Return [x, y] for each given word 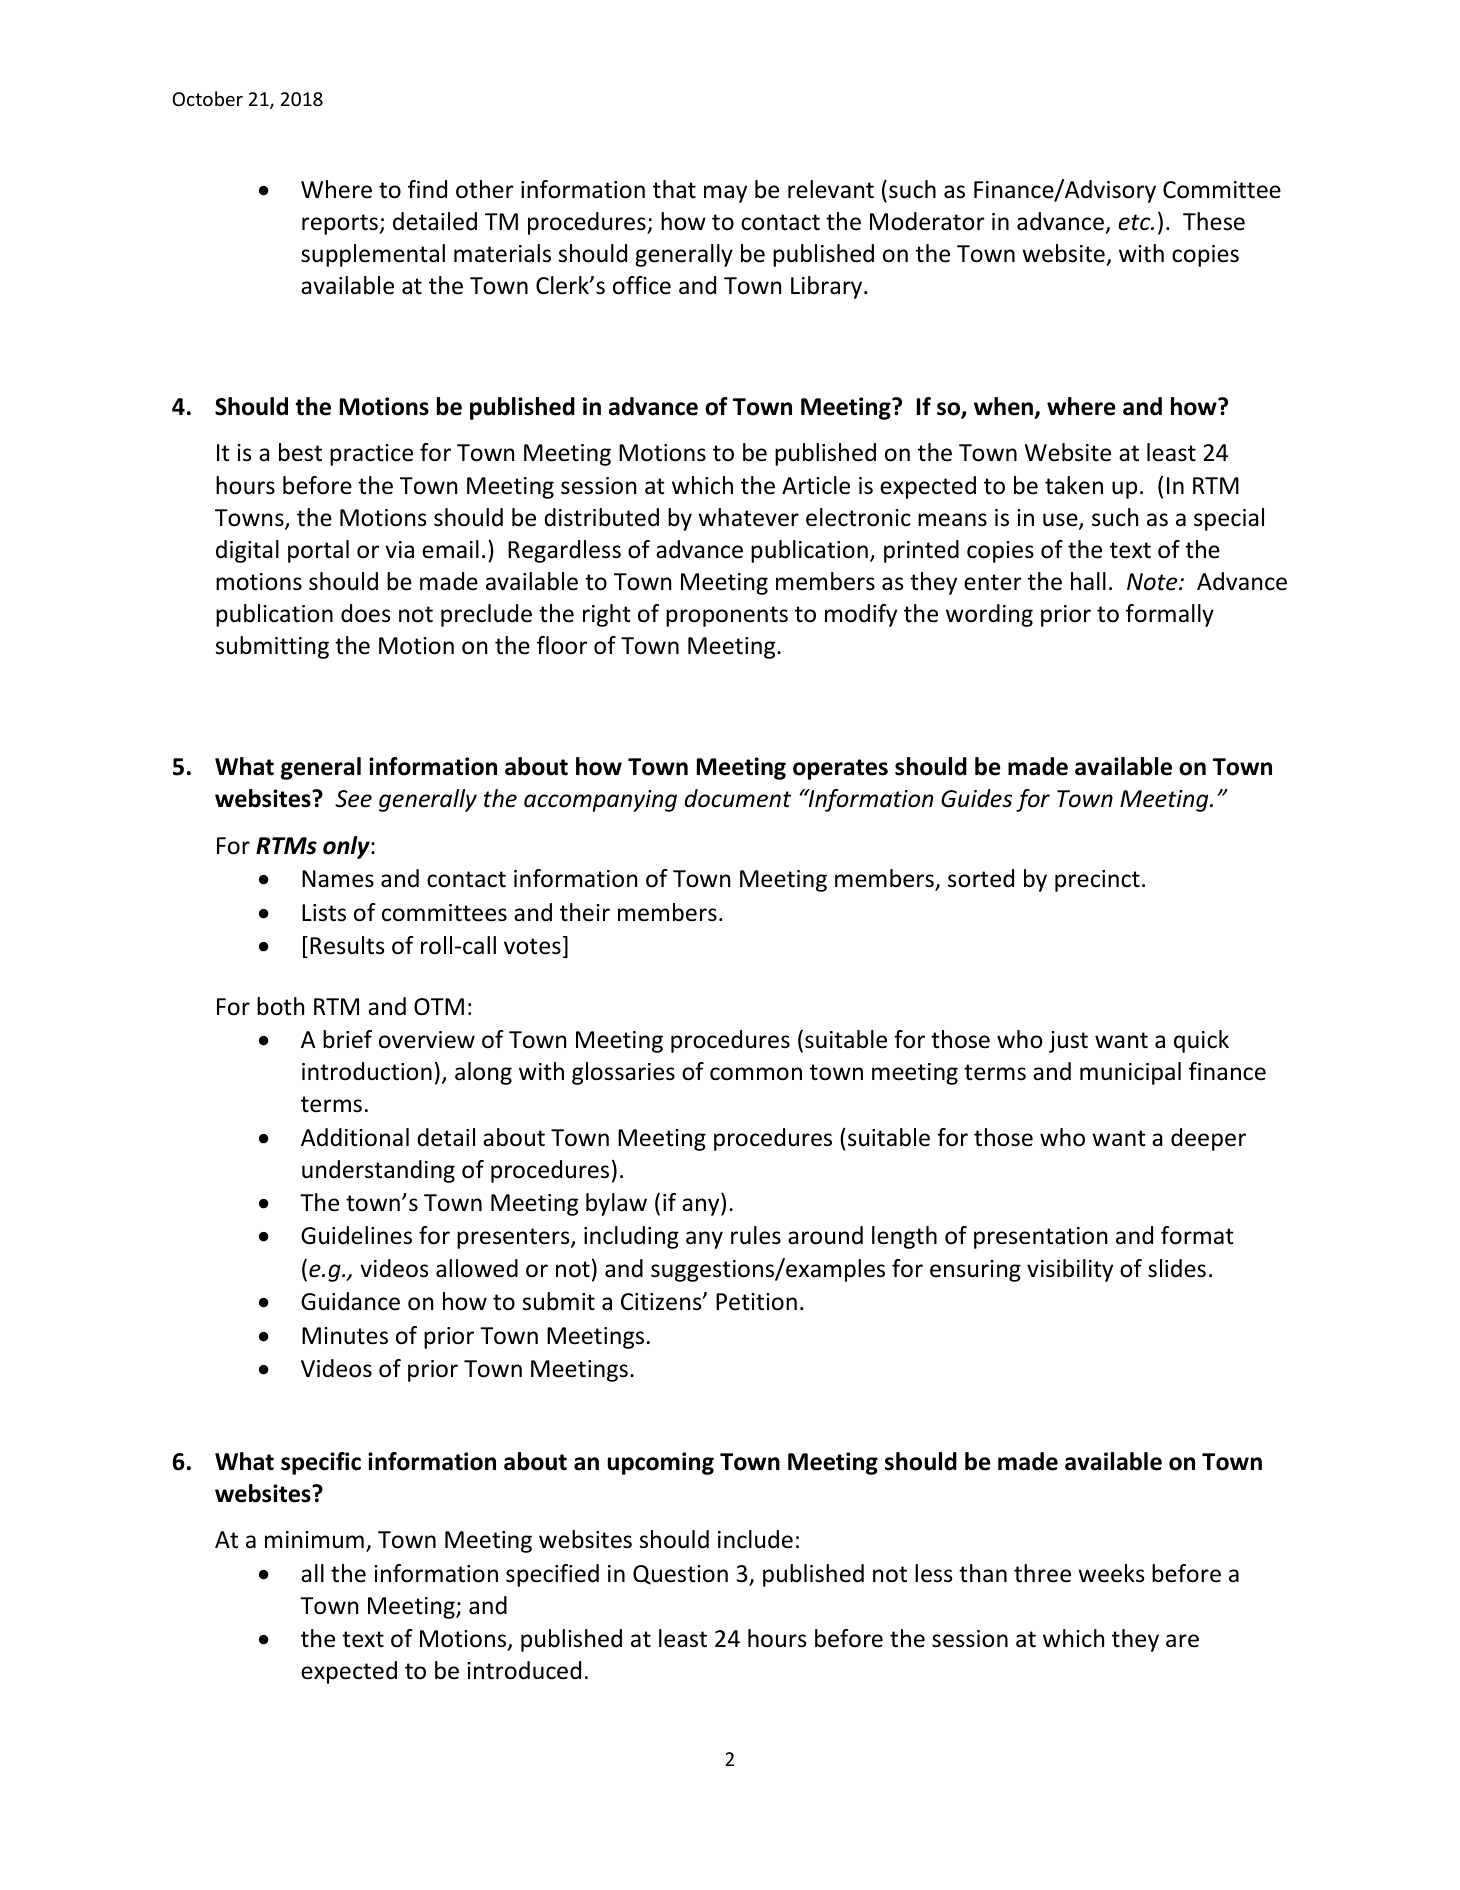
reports [340, 224]
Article [816, 485]
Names [338, 879]
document [738, 798]
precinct [1097, 881]
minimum [314, 1539]
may [725, 194]
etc [1135, 222]
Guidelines [356, 1235]
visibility [1070, 1270]
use [1061, 521]
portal [318, 551]
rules [756, 1235]
